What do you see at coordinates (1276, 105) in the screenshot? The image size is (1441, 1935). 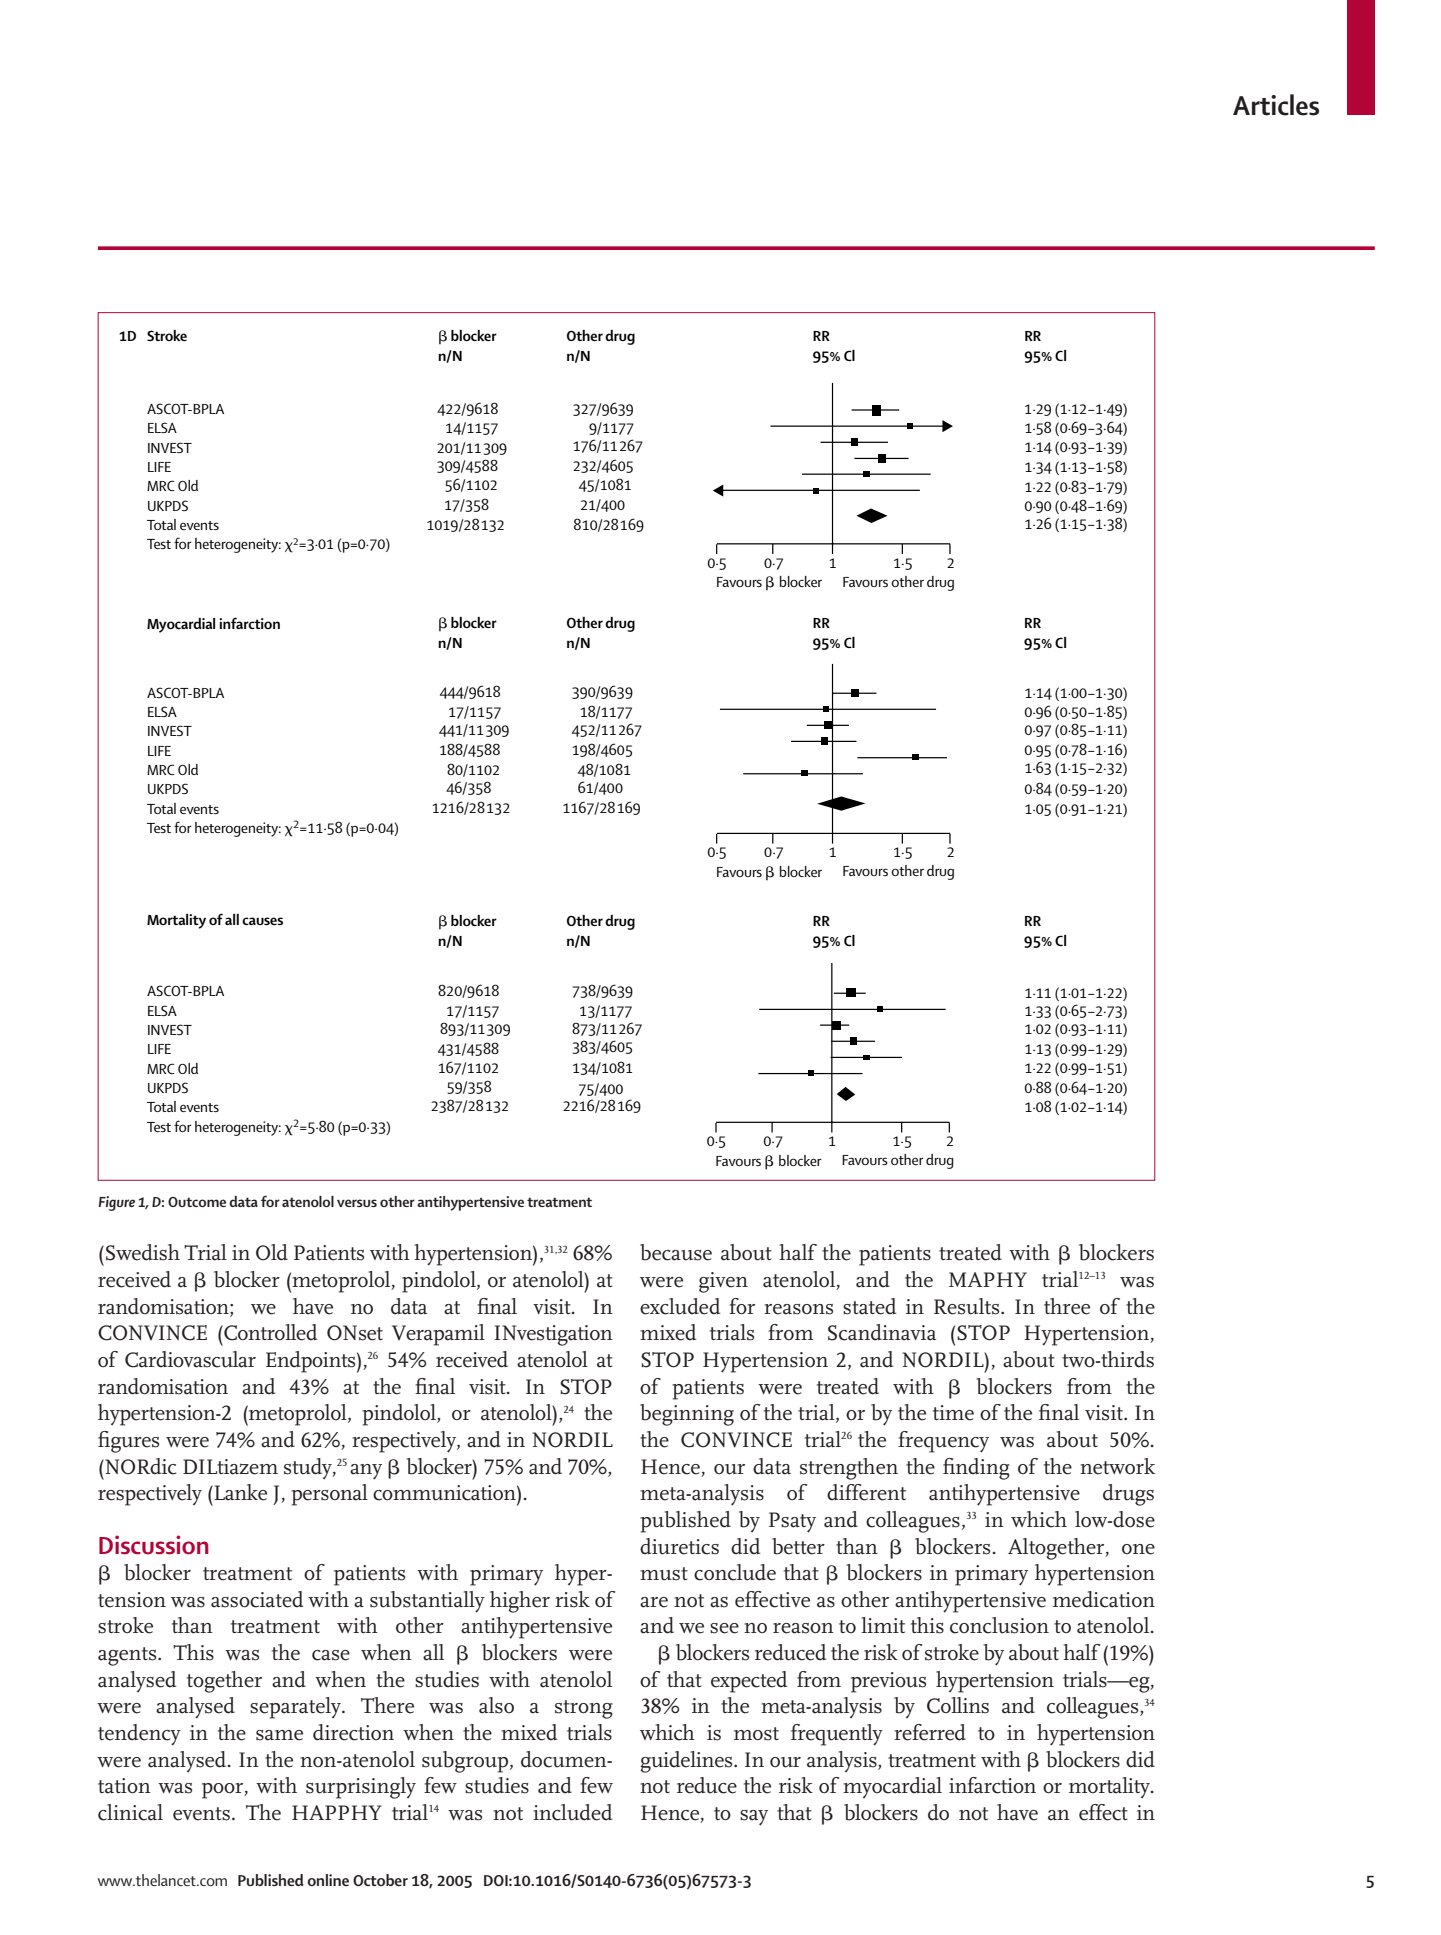 I see `Articles` at bounding box center [1276, 105].
